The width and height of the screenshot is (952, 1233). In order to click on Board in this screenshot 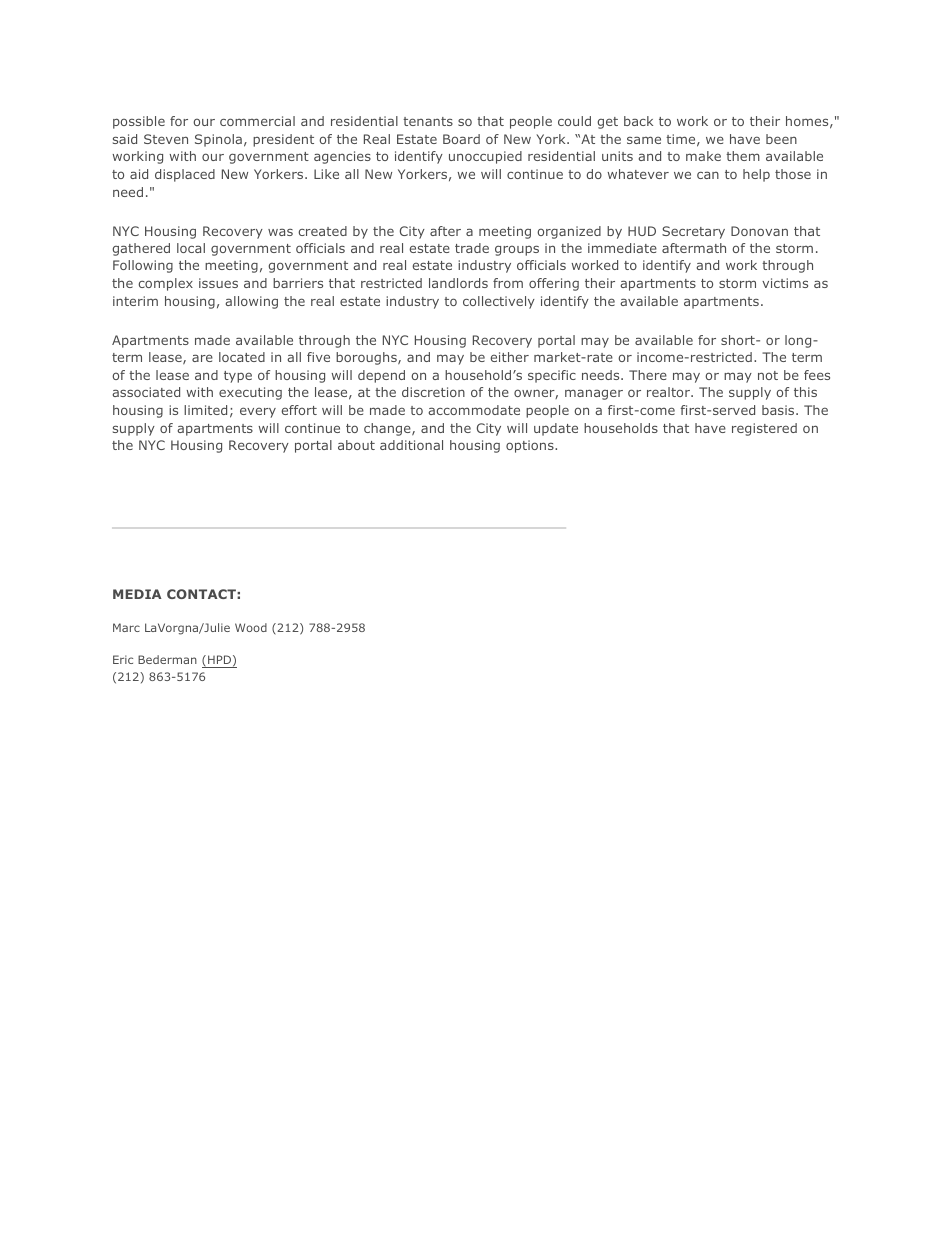, I will do `click(461, 139)`.
